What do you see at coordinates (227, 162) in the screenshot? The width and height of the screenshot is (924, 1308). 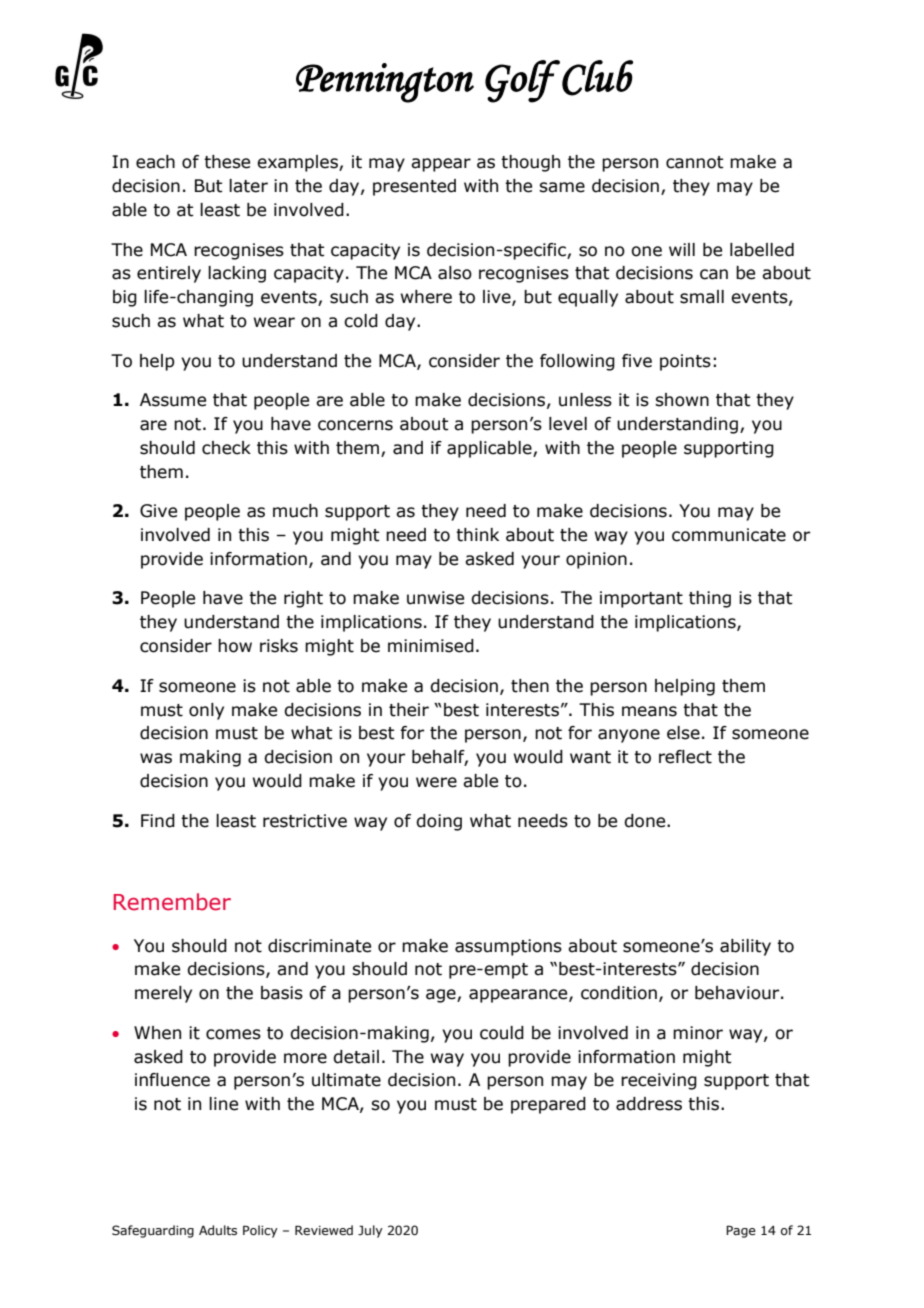 I see `these` at bounding box center [227, 162].
